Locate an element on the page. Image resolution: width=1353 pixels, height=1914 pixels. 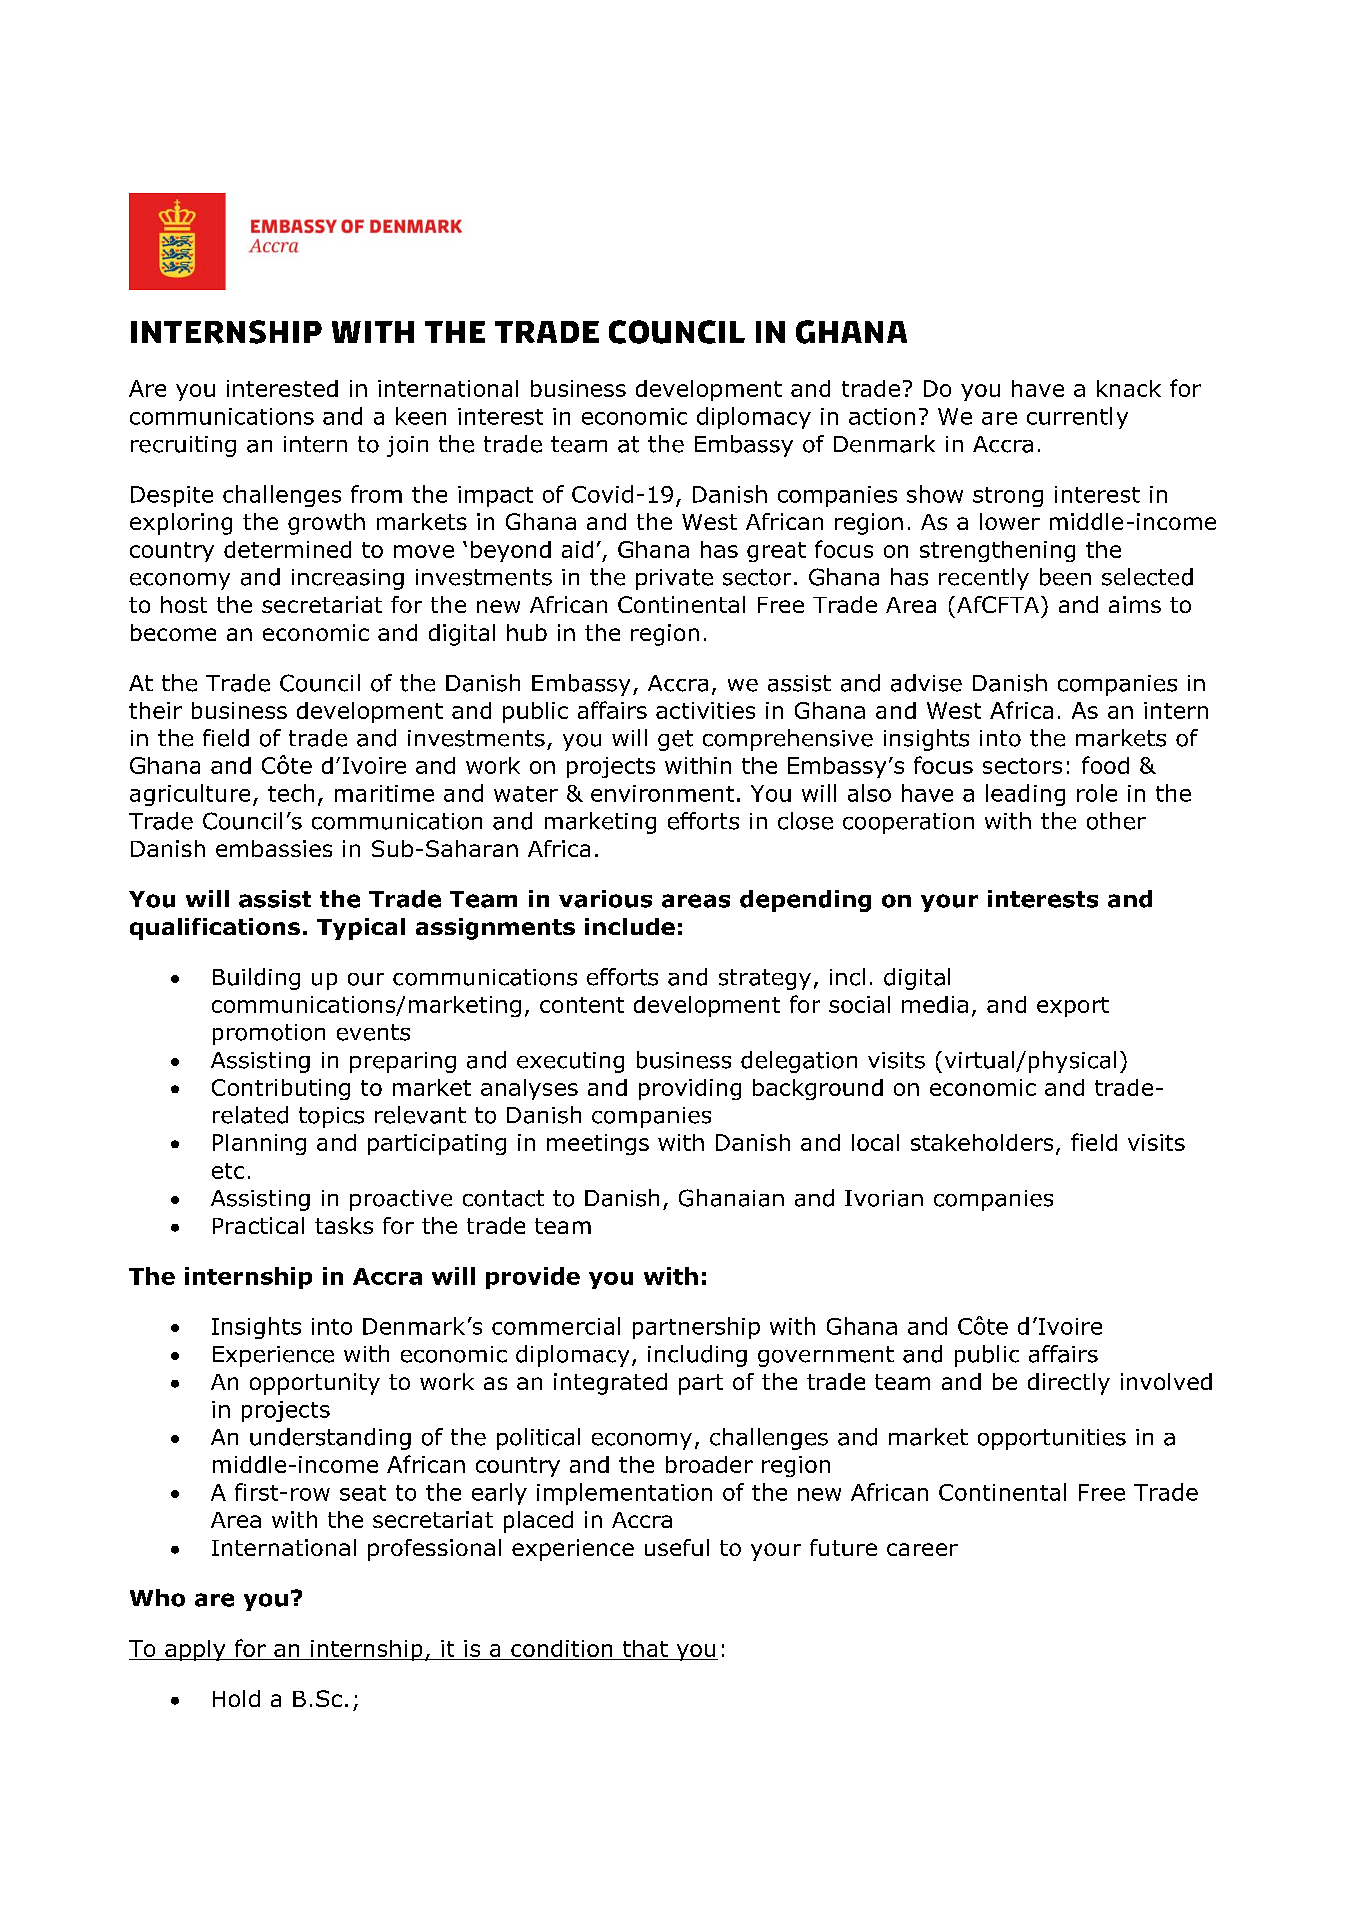
Planning is located at coordinates (259, 1144).
